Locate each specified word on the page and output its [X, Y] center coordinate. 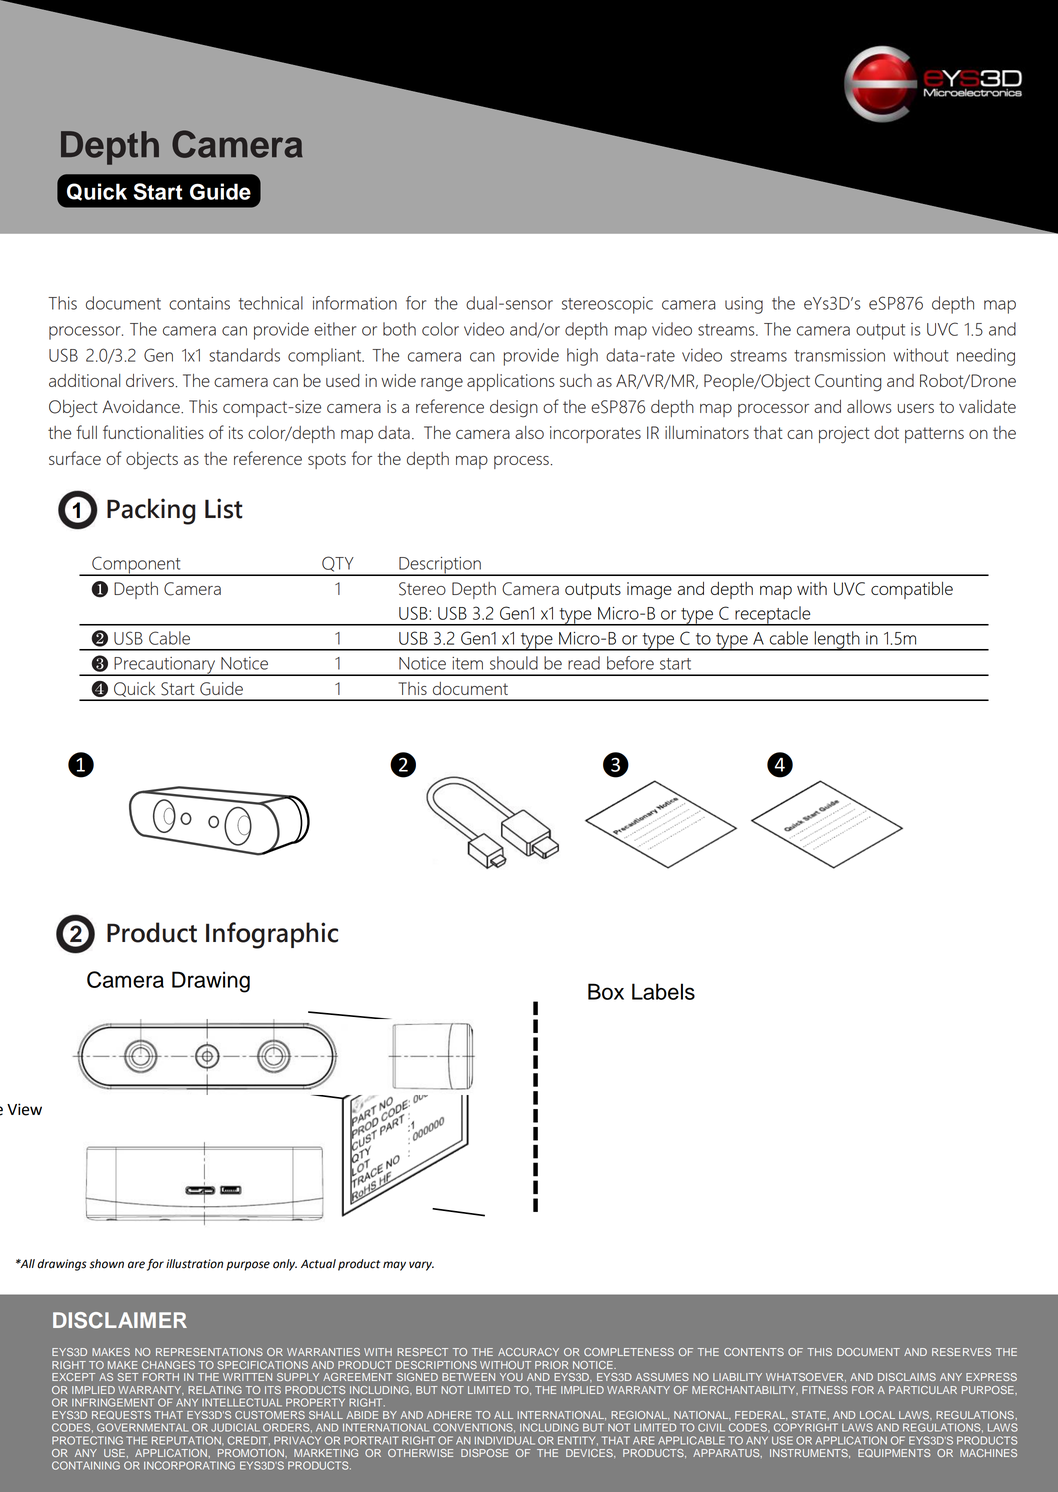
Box [606, 991]
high [582, 357]
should [514, 663]
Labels [663, 991]
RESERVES [961, 1352]
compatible [912, 590]
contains [199, 303]
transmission [839, 355]
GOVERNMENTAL [142, 1427]
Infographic [272, 935]
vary [421, 1266]
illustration [194, 1264]
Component [136, 566]
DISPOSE [484, 1453]
